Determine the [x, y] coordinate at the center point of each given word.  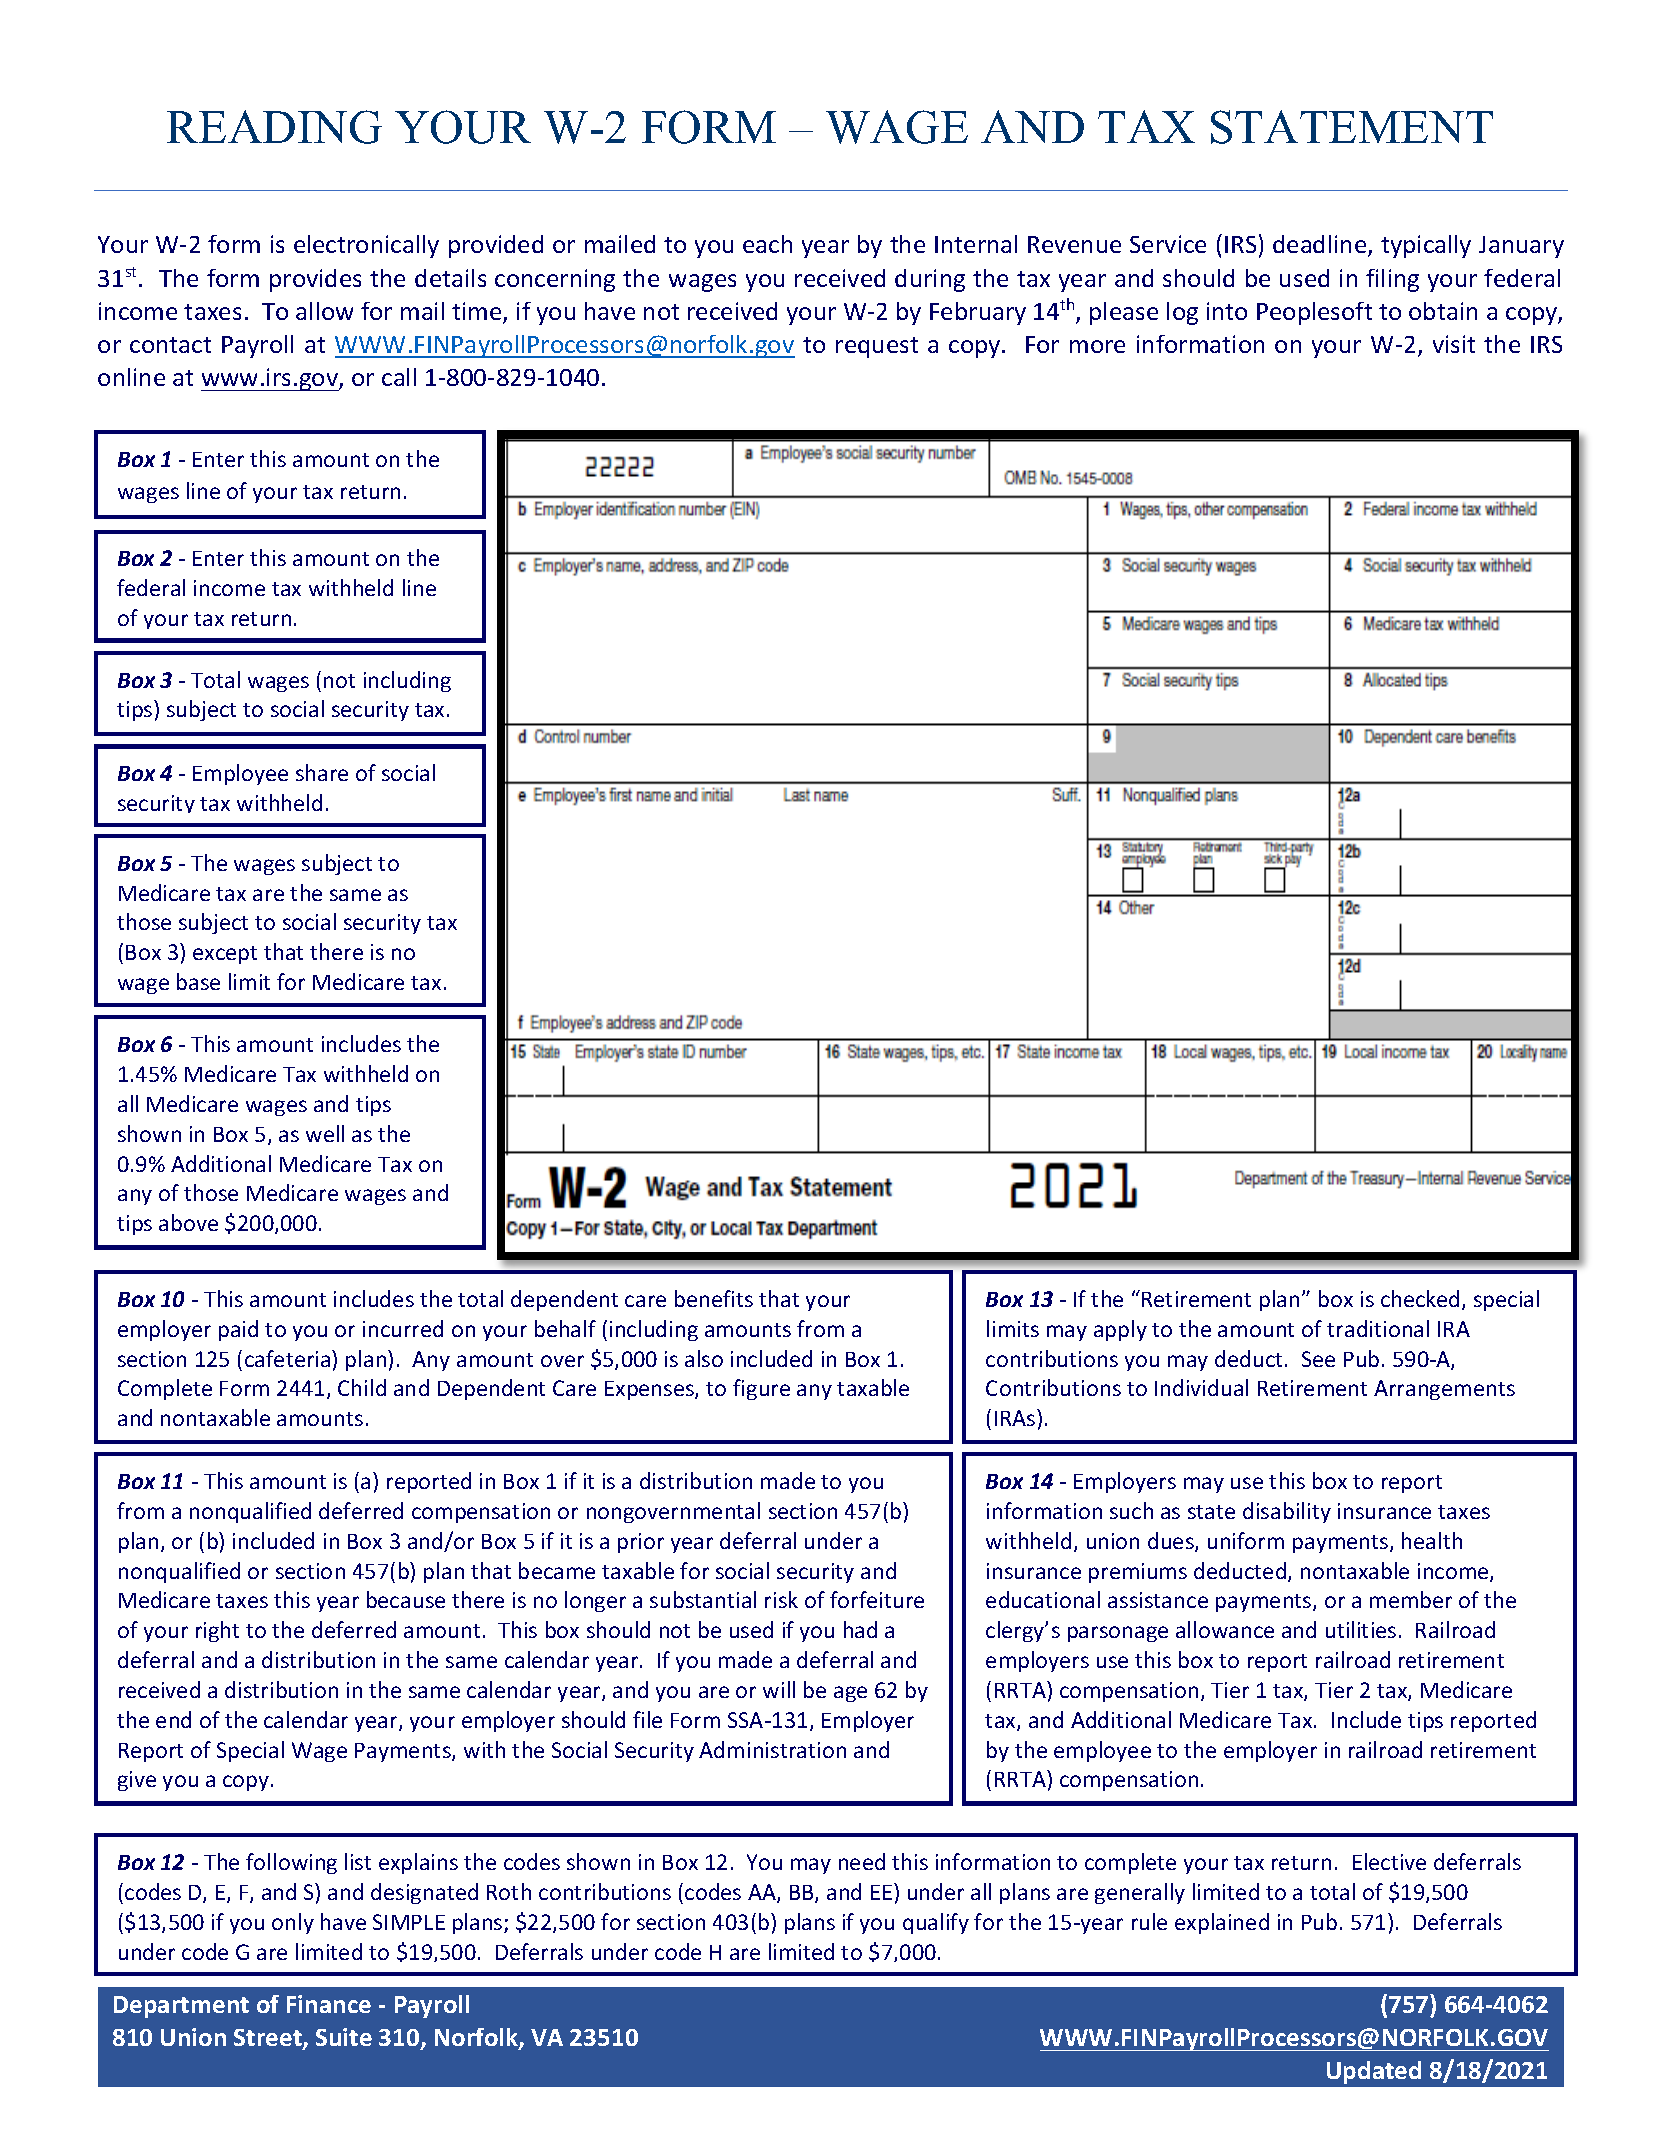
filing [1392, 280]
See [1318, 1359]
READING [274, 127]
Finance [329, 2004]
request [877, 347]
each [767, 244]
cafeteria [289, 1358]
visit [1454, 344]
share [322, 772]
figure [761, 1389]
